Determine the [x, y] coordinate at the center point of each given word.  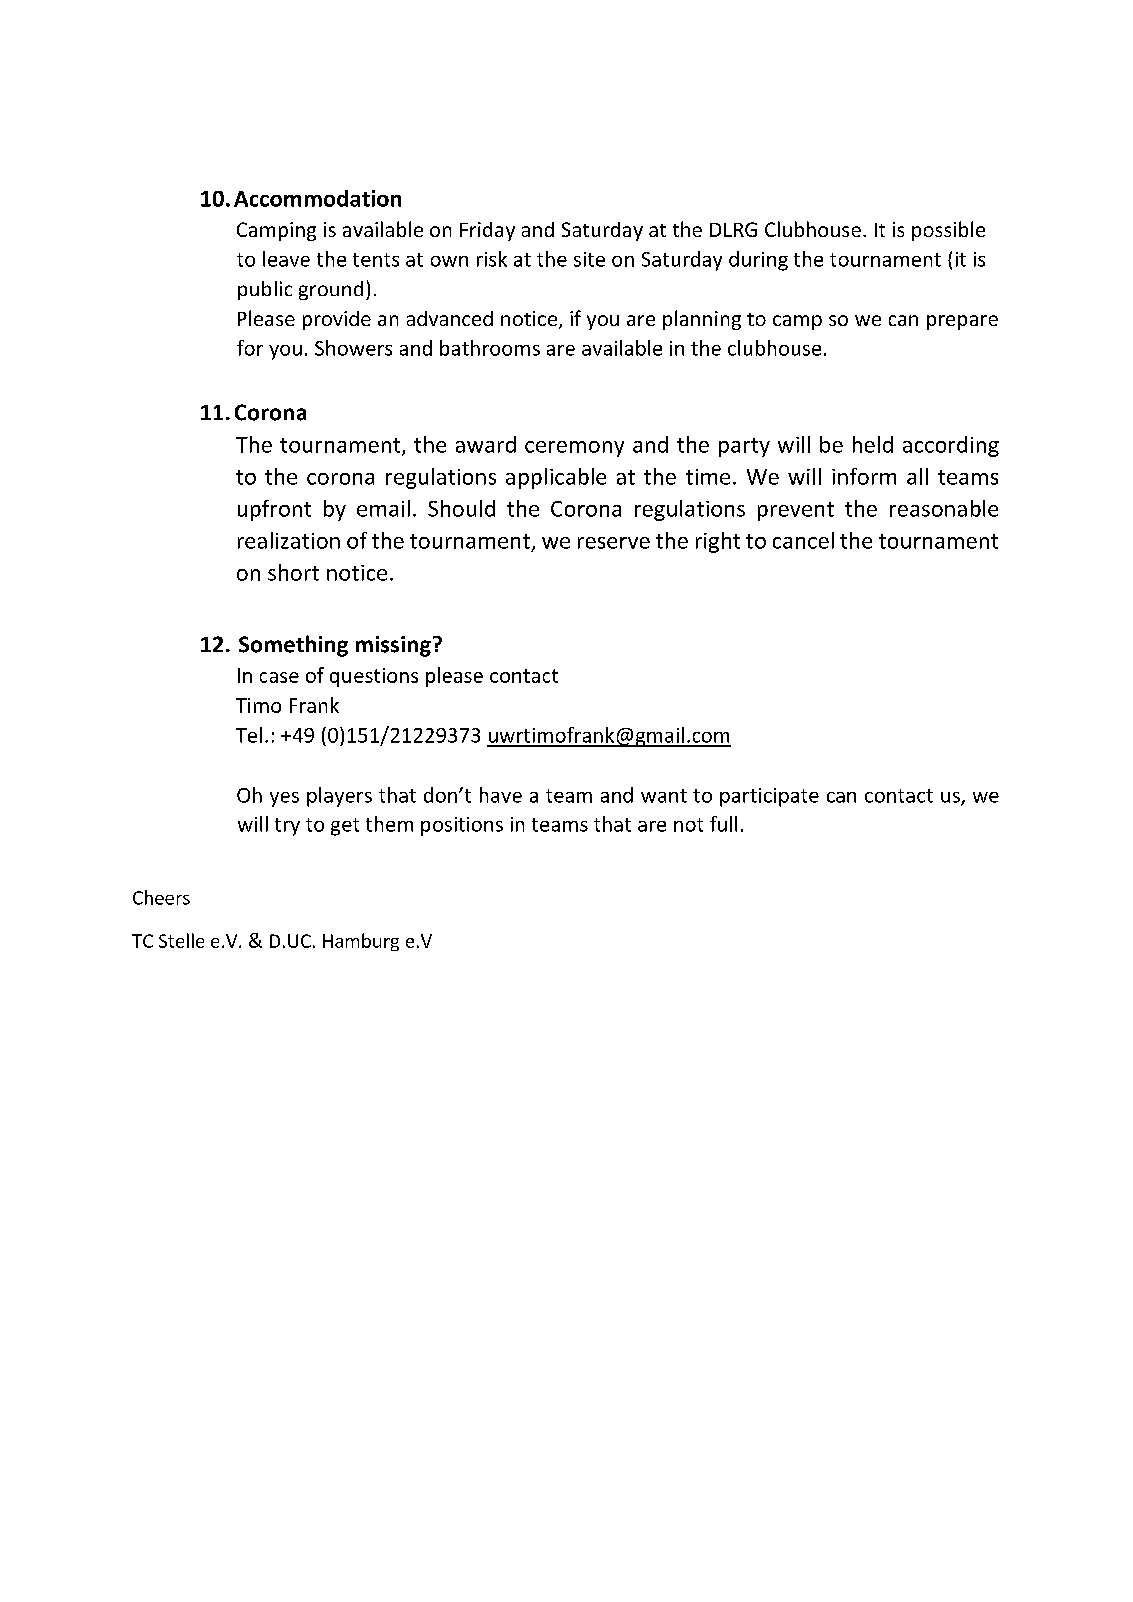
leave [286, 259]
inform [864, 476]
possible [948, 231]
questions [374, 677]
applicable [556, 478]
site [589, 259]
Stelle [181, 940]
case [279, 677]
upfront [274, 510]
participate [769, 797]
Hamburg [361, 942]
